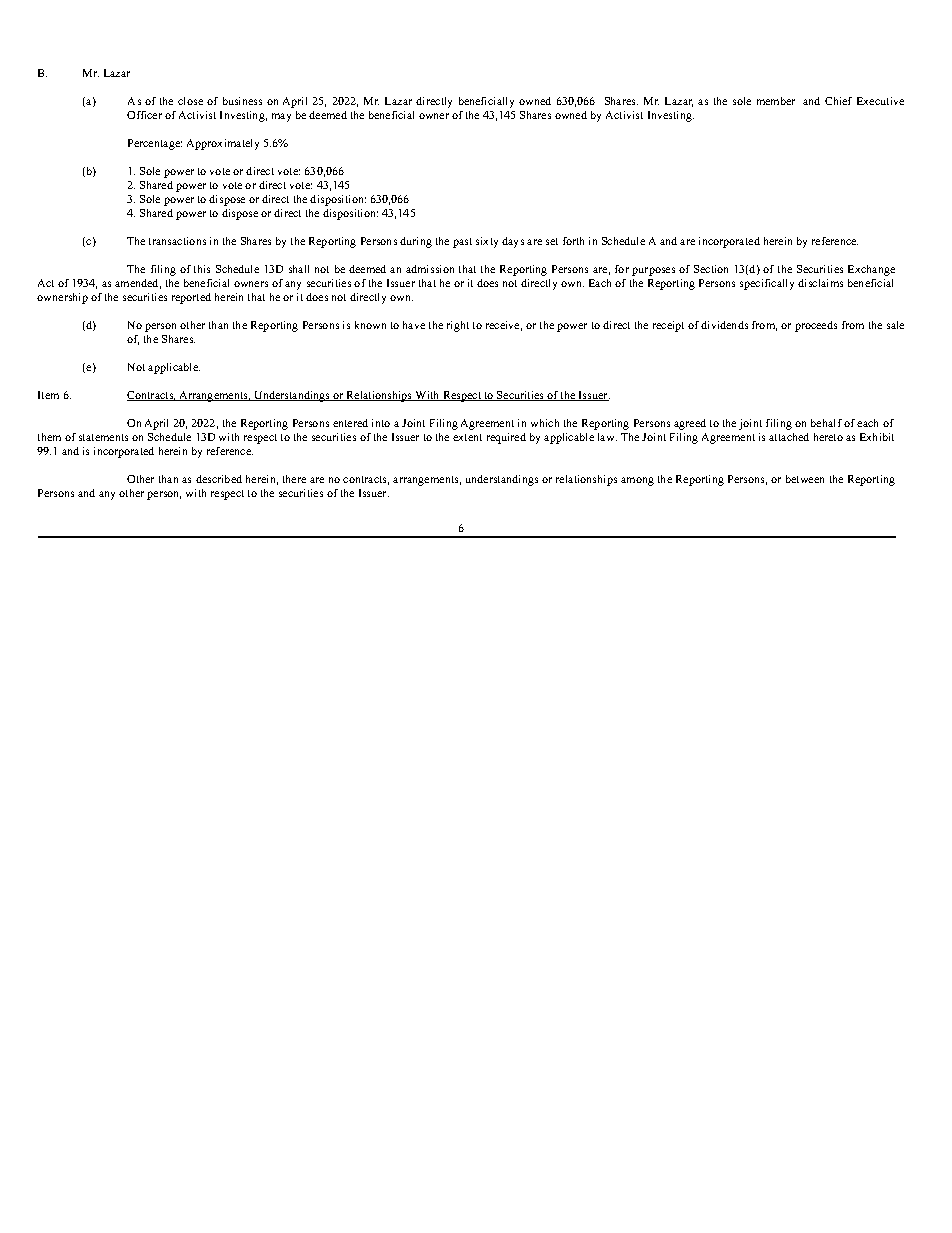  Describe the element at coordinates (138, 284) in the document. I see `amended` at that location.
